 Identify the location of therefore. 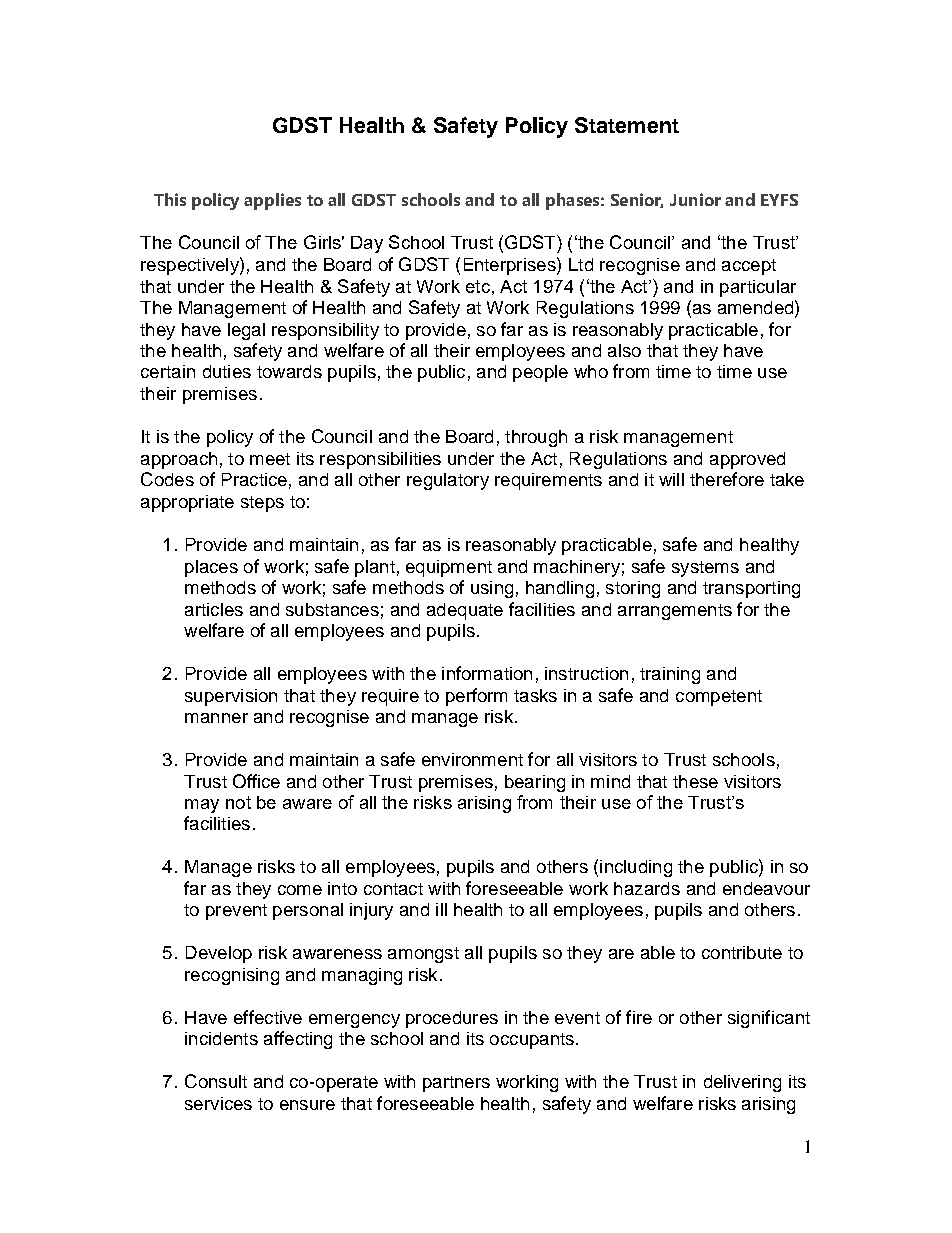
(727, 479).
